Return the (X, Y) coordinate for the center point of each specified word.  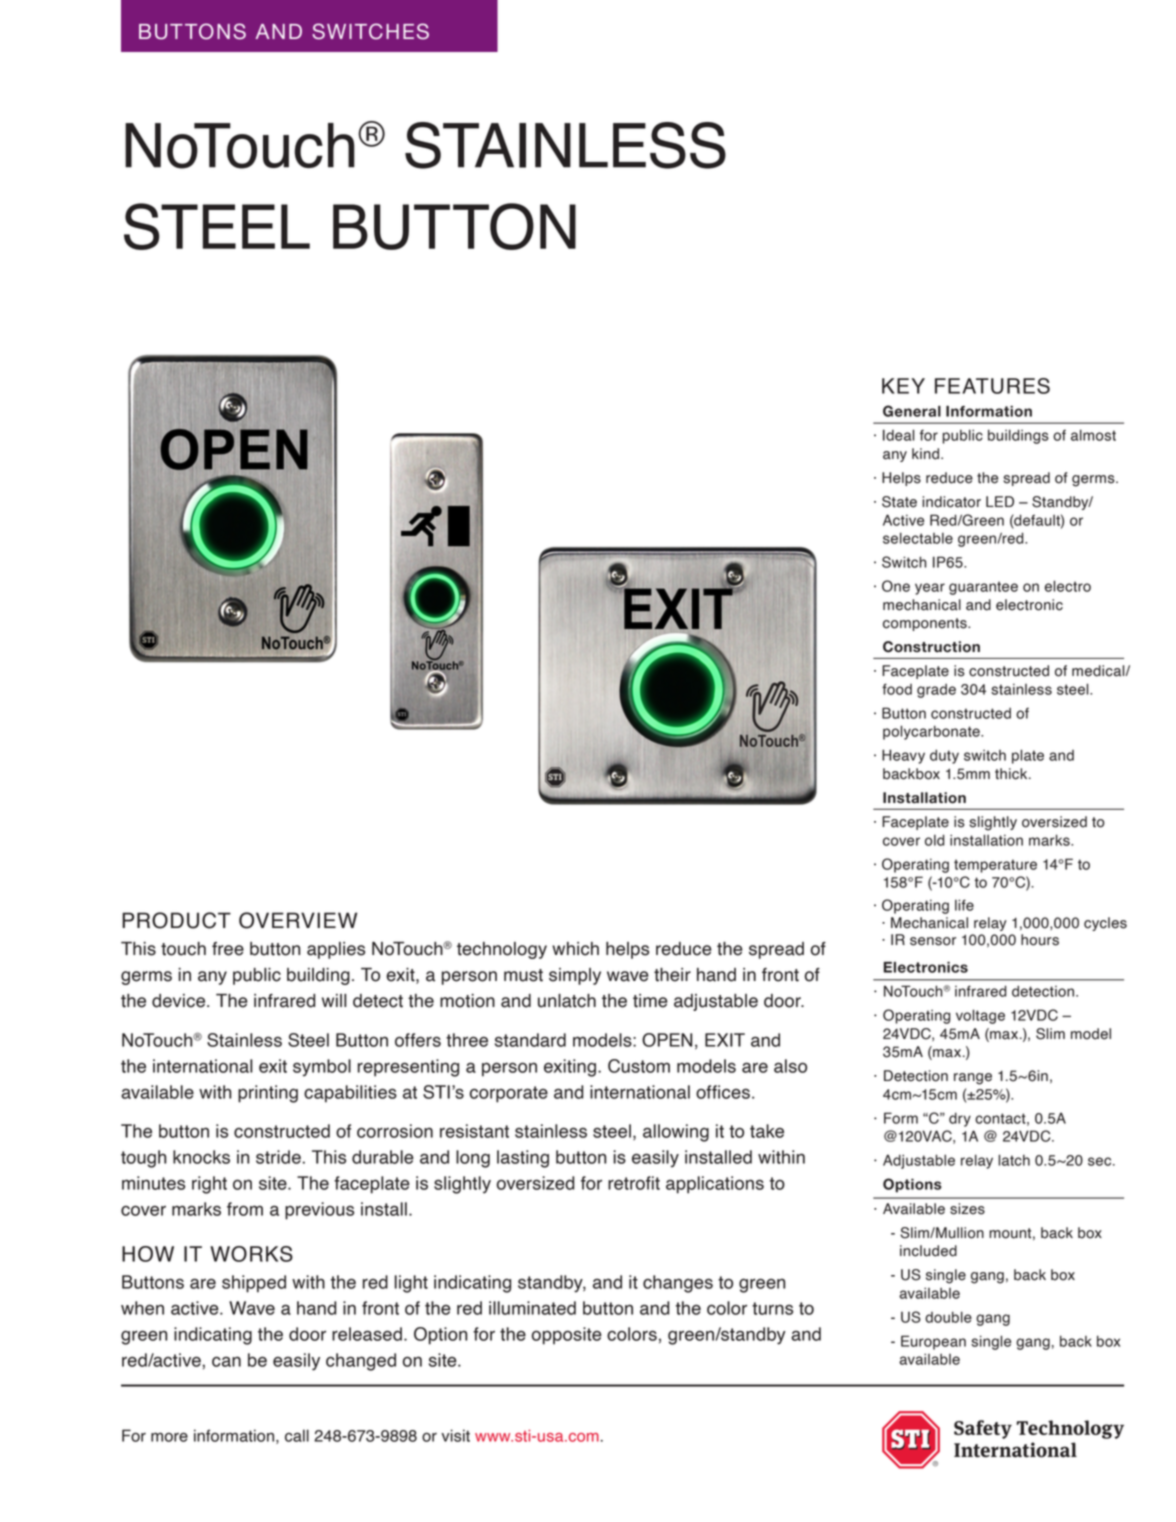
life (964, 905)
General (912, 411)
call (297, 1435)
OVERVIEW (298, 920)
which (575, 949)
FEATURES (992, 386)
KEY (903, 386)
